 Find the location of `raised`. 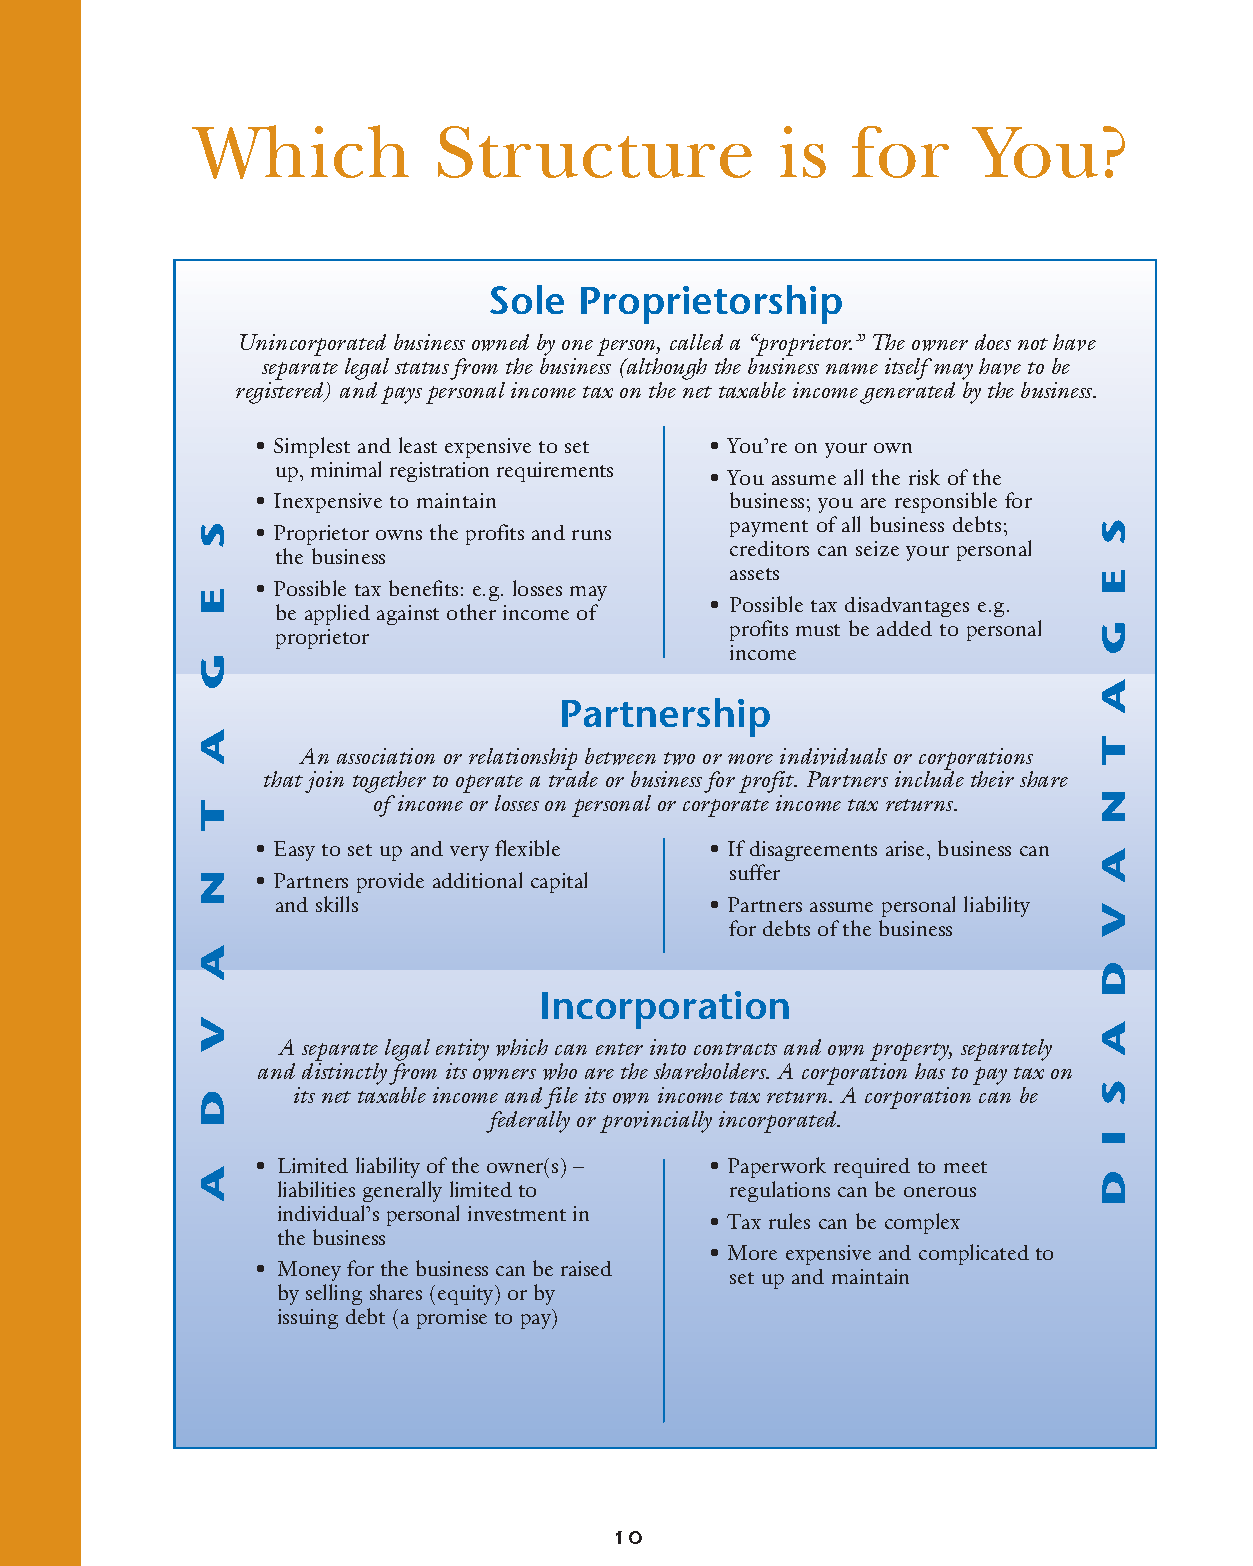

raised is located at coordinates (586, 1268).
